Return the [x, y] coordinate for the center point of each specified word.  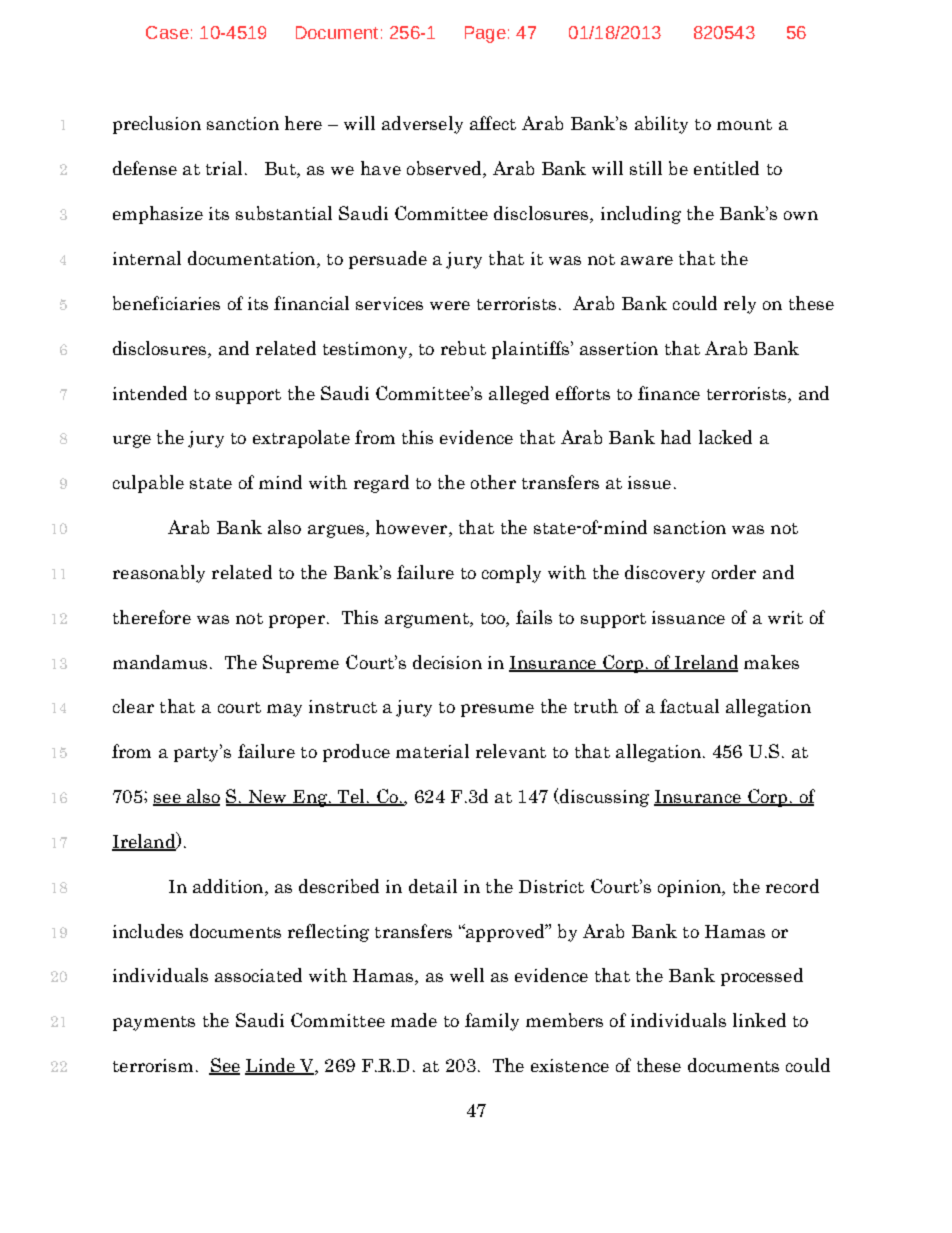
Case [167, 32]
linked [759, 1020]
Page [485, 34]
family [492, 1022]
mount [744, 124]
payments [154, 1023]
